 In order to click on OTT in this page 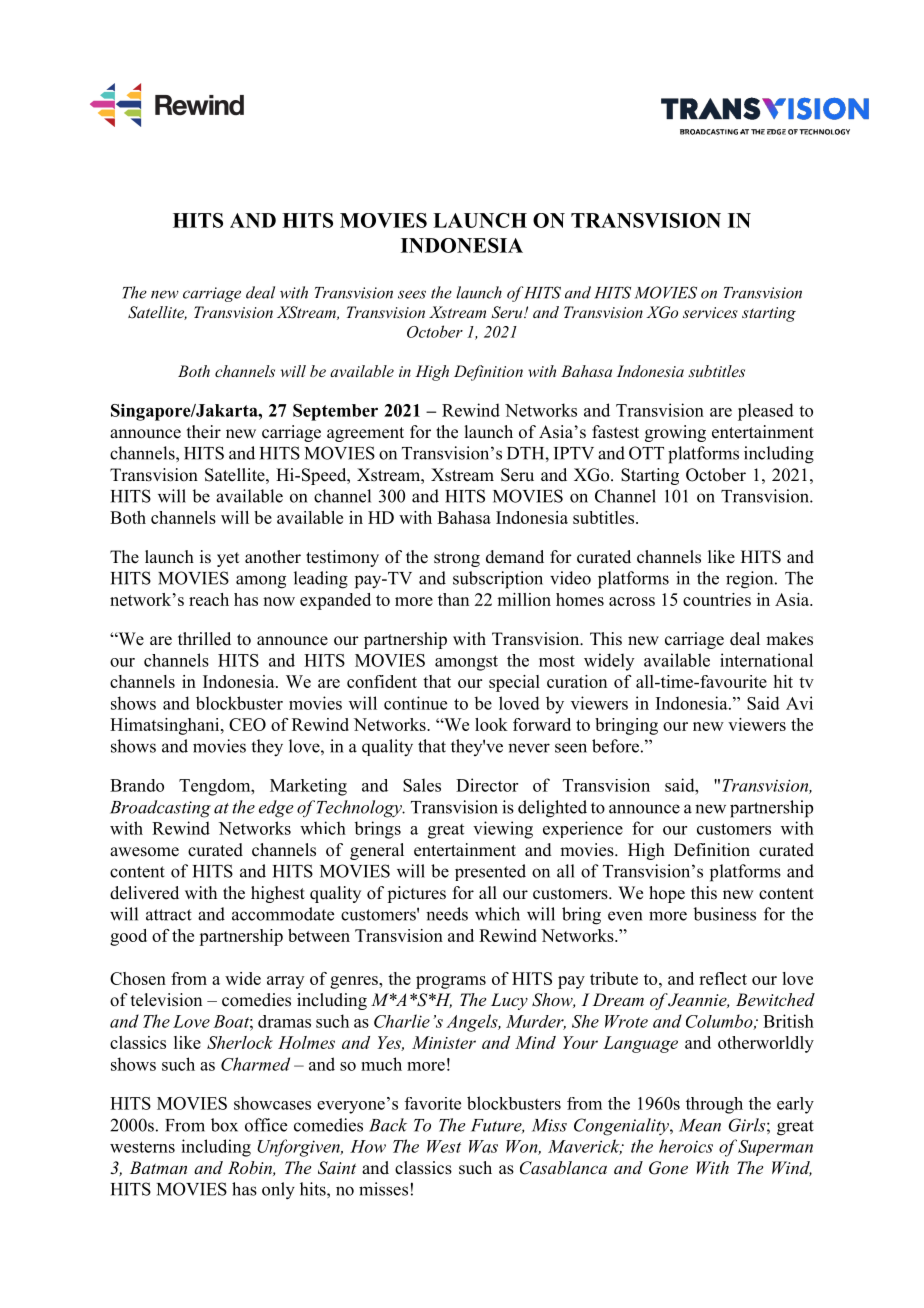, I will do `click(646, 453)`.
